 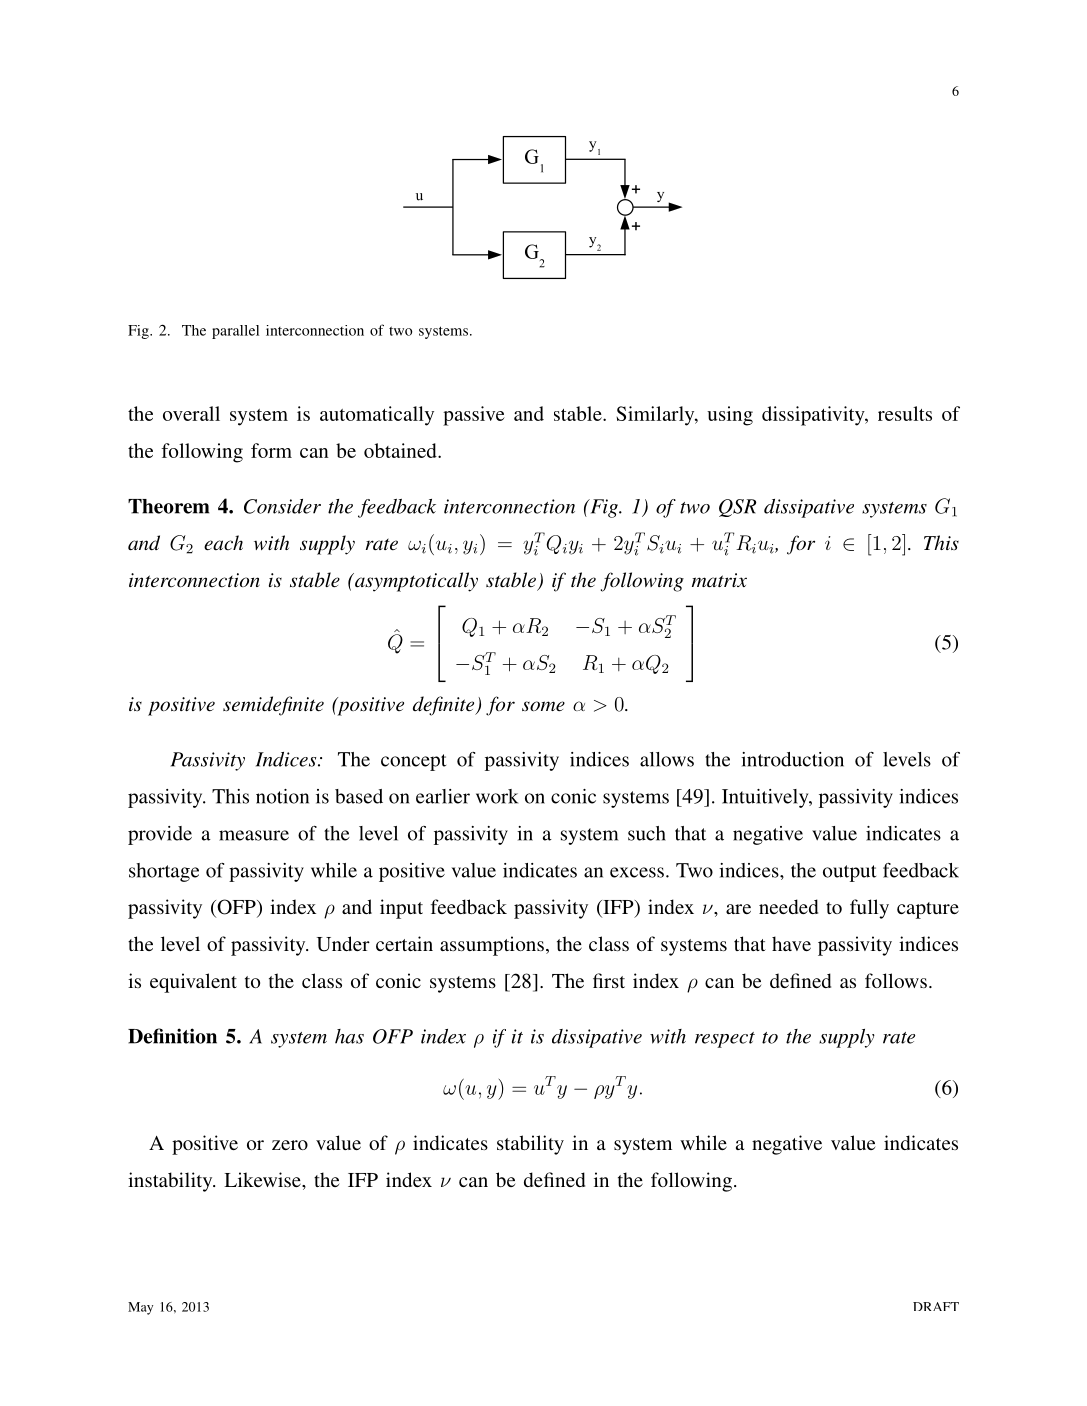 What do you see at coordinates (792, 759) in the image?
I see `introduction` at bounding box center [792, 759].
